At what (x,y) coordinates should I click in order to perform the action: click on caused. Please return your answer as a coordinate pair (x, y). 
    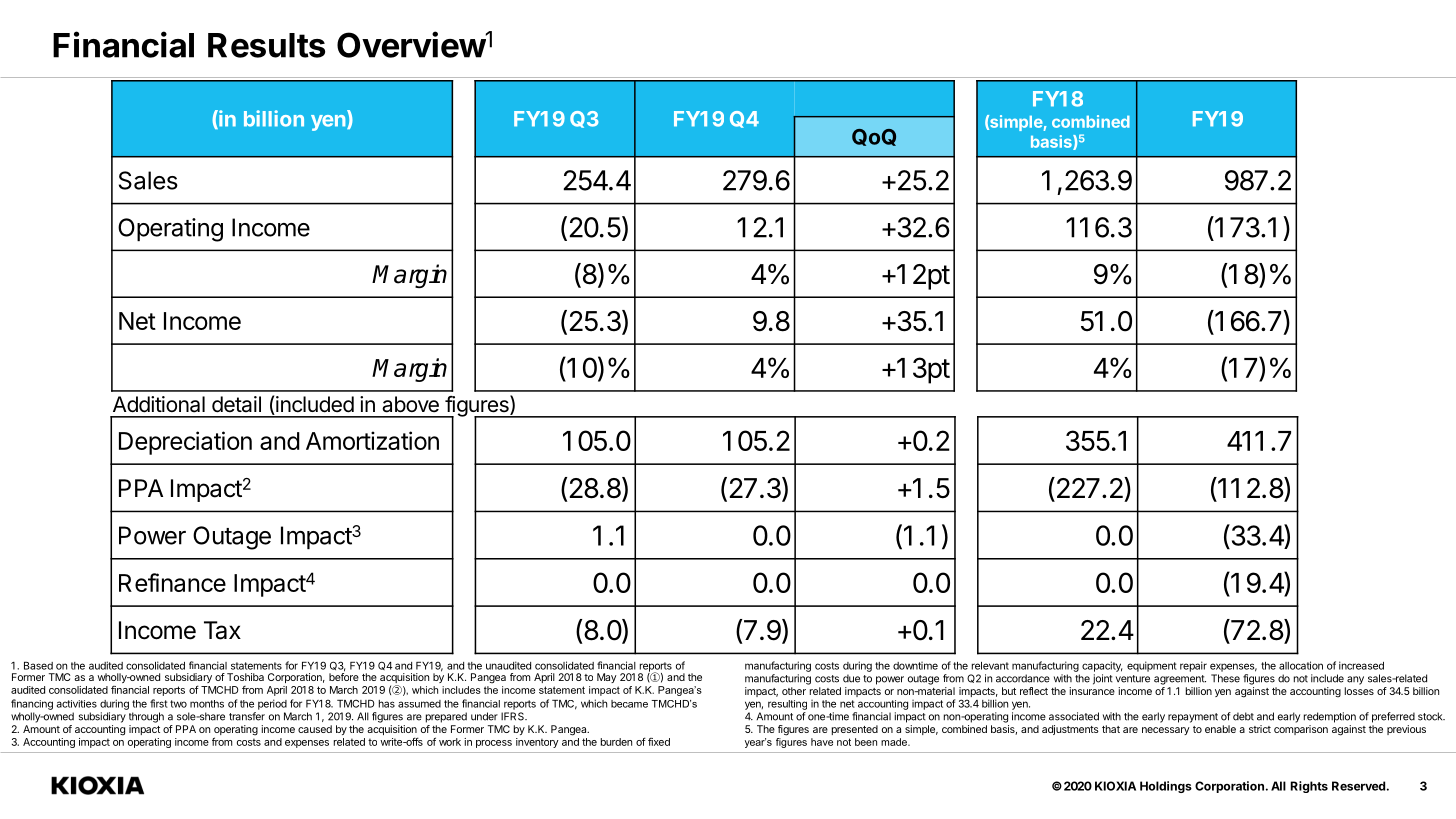
    Looking at the image, I should click on (315, 729).
